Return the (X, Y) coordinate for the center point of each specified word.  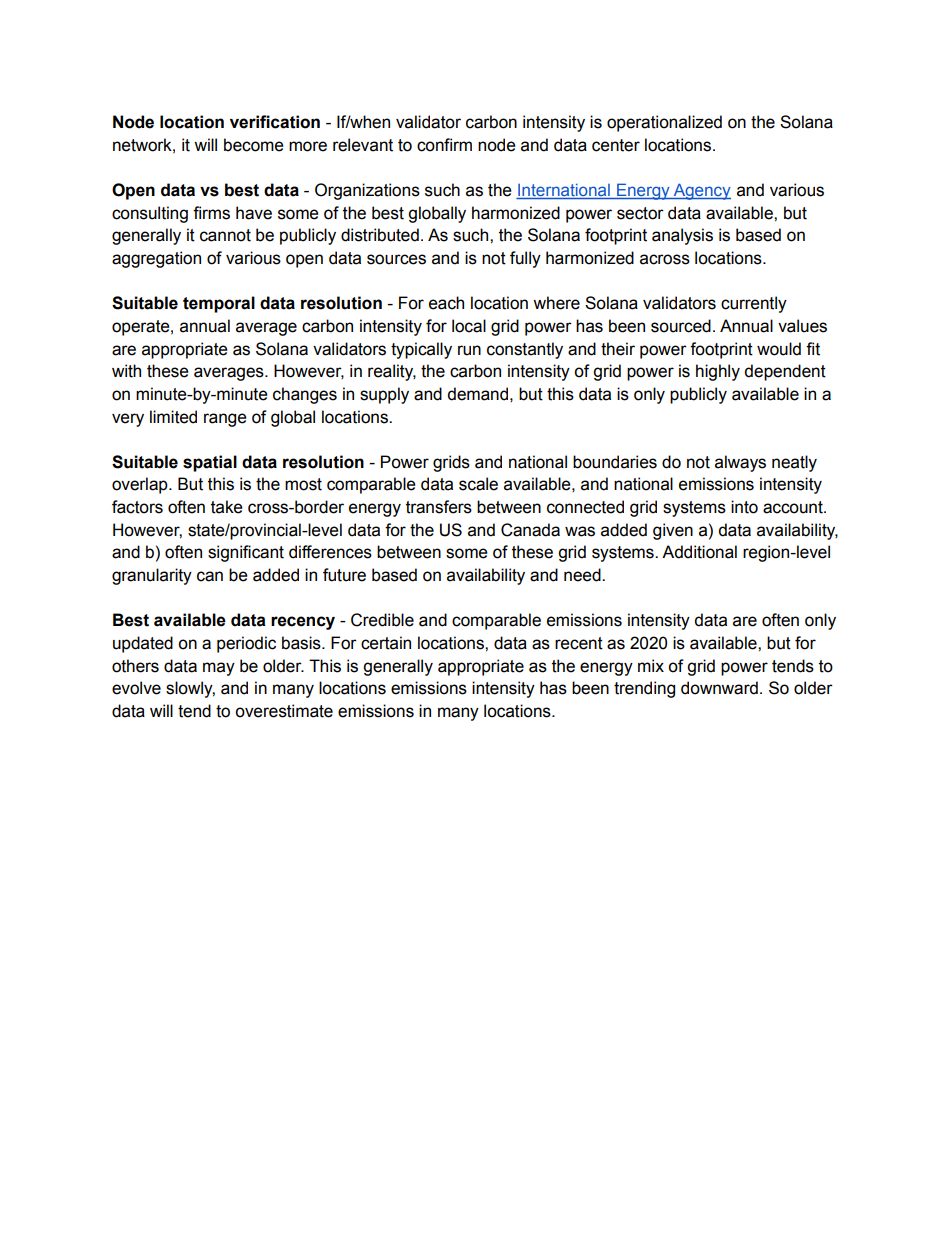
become (254, 145)
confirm (444, 145)
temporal (219, 304)
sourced (681, 326)
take (227, 507)
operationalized (664, 123)
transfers (439, 507)
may (219, 669)
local (469, 326)
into (744, 507)
